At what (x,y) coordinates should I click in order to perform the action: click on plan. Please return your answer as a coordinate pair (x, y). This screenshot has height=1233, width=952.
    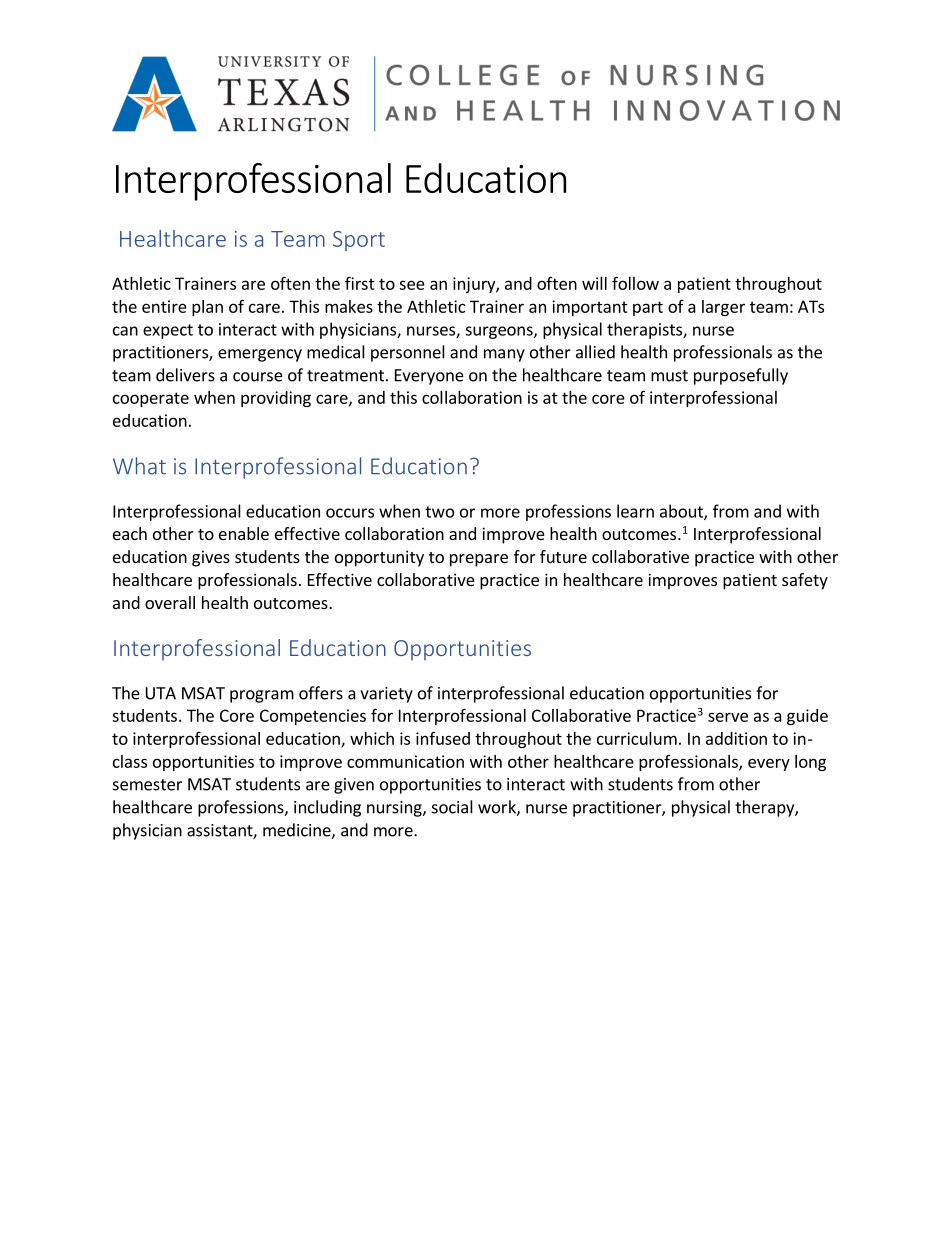
    Looking at the image, I should click on (207, 308).
